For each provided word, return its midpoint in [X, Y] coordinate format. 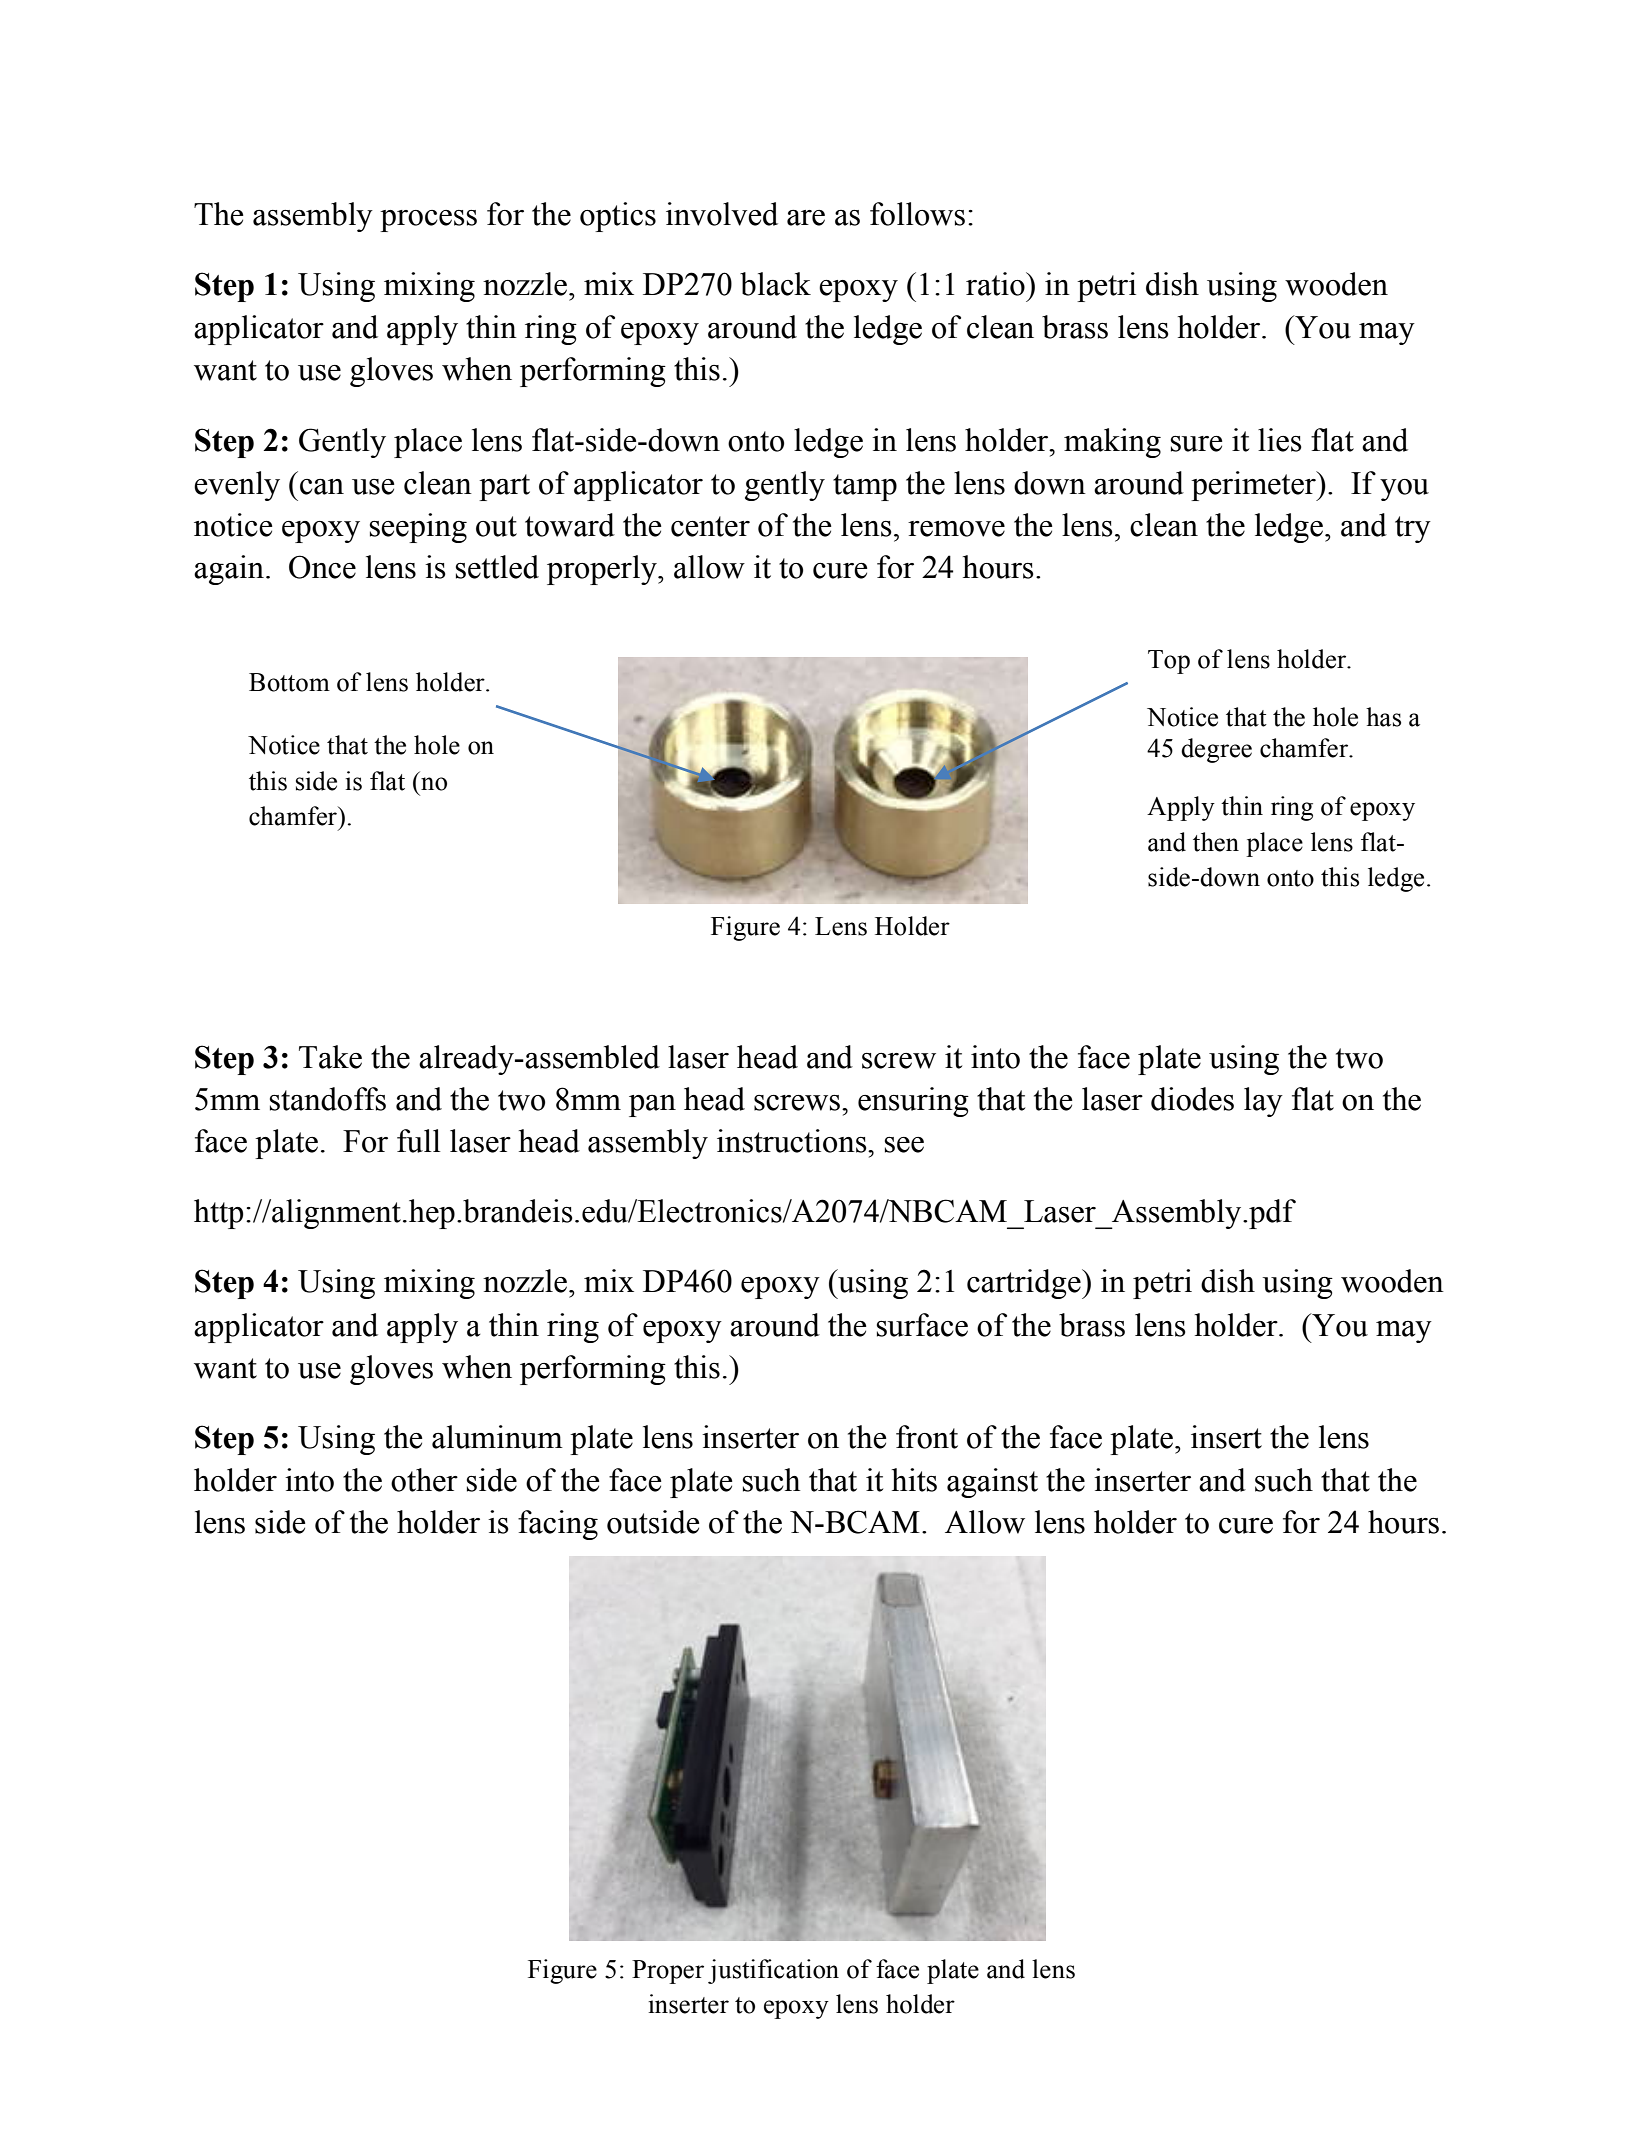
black [775, 284]
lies [1280, 440]
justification [773, 1971]
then [1216, 842]
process [428, 221]
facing [558, 1525]
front [927, 1437]
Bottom [289, 682]
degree [1216, 750]
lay [1263, 1102]
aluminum [497, 1437]
